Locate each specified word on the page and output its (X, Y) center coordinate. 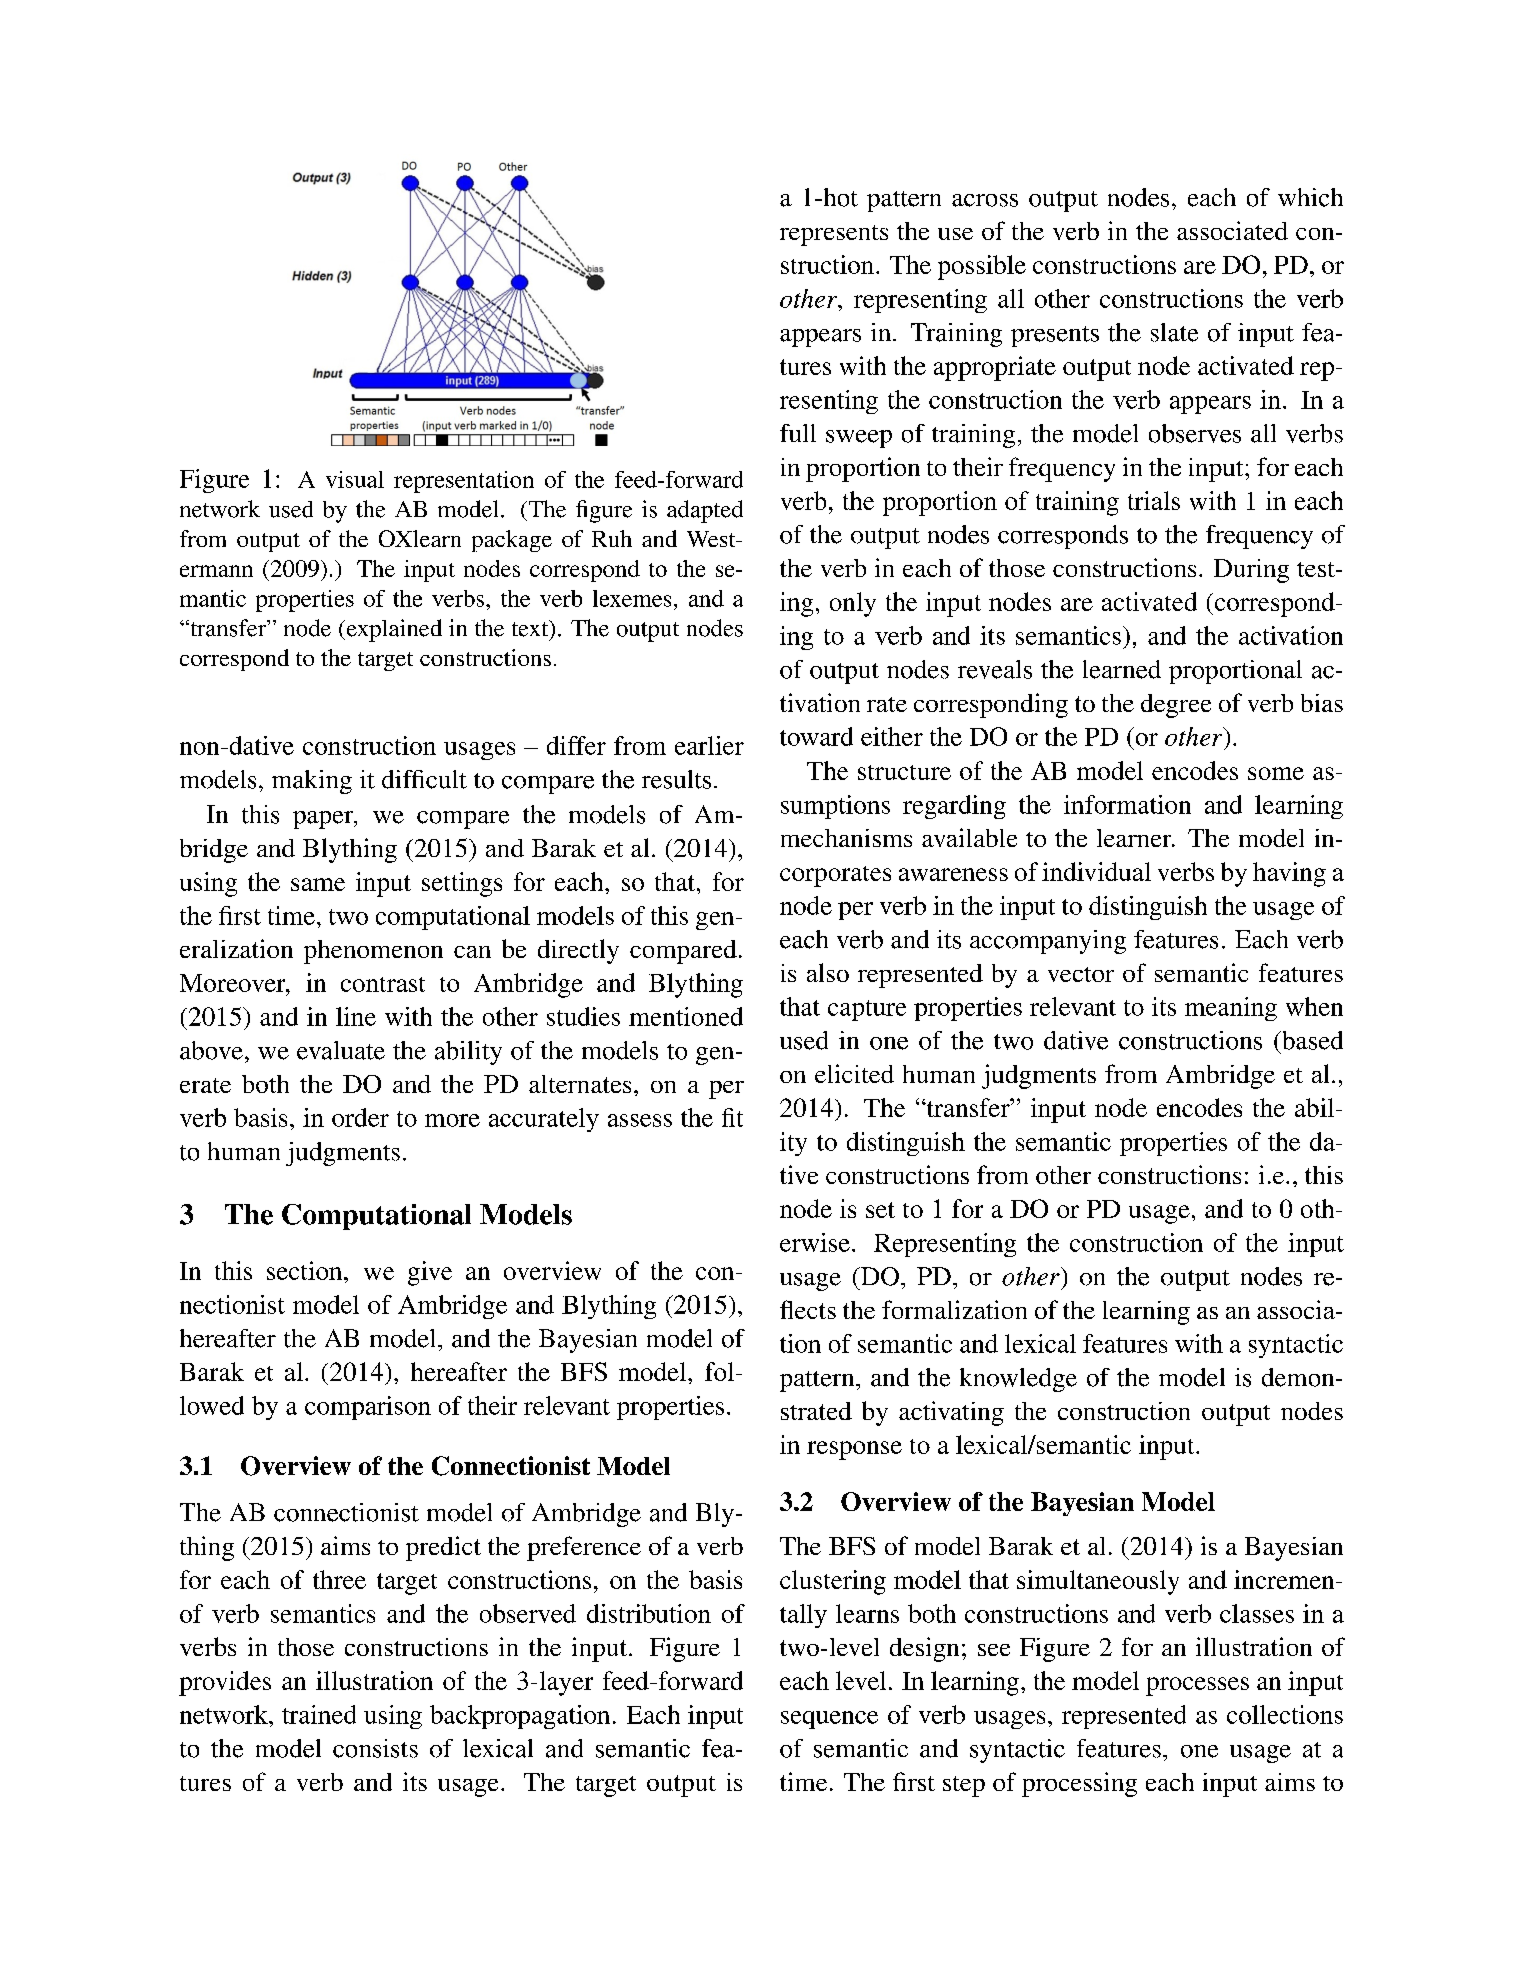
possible (982, 267)
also (828, 972)
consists (375, 1748)
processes (1197, 1686)
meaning (1231, 1009)
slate (1174, 332)
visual (355, 479)
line (356, 1016)
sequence (829, 1720)
